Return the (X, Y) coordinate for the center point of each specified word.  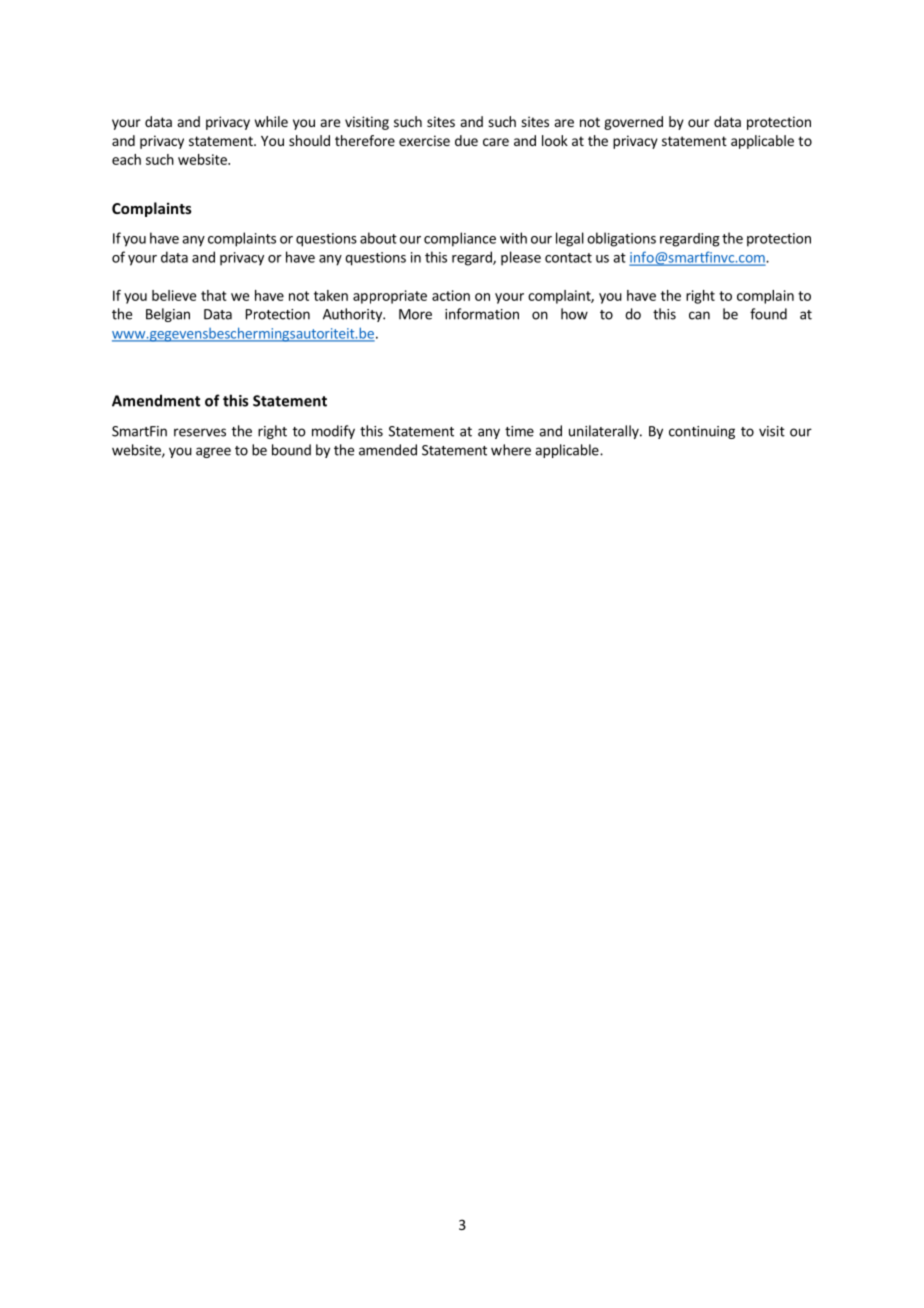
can (699, 315)
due (466, 140)
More (415, 314)
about (378, 238)
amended (388, 450)
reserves (200, 432)
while (271, 121)
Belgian (168, 315)
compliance (460, 239)
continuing (702, 432)
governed (633, 123)
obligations (621, 239)
